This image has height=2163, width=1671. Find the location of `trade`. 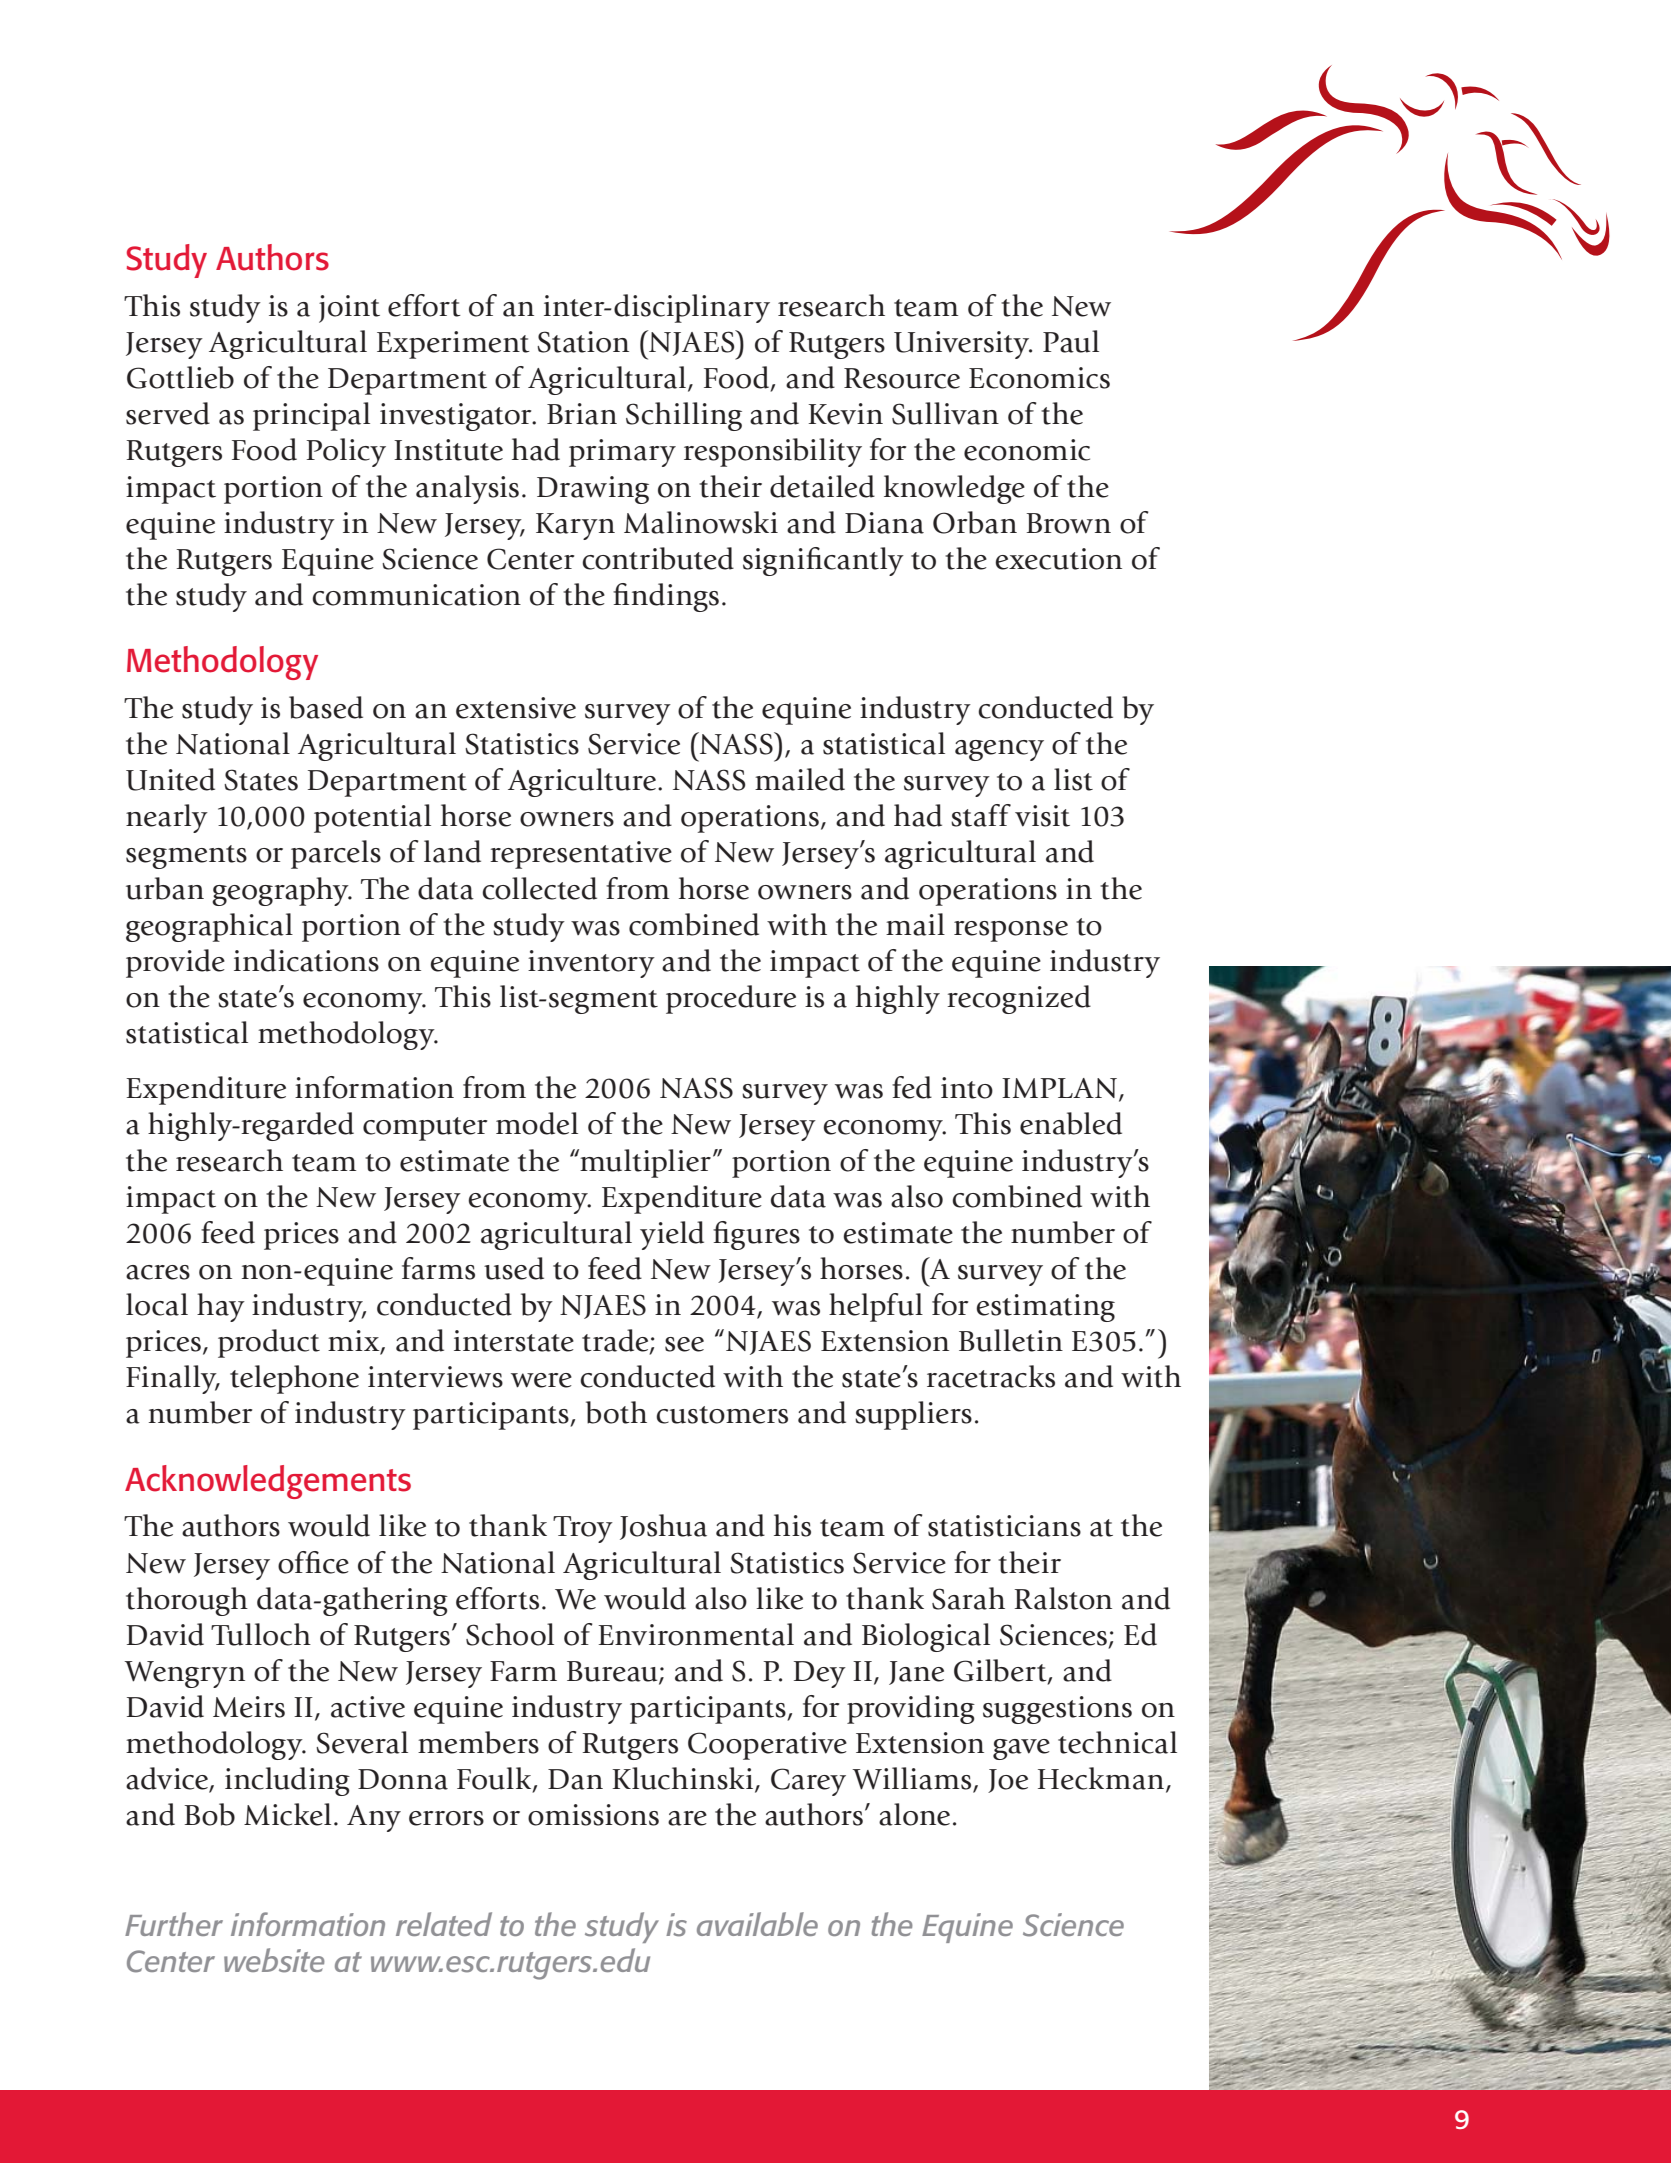

trade is located at coordinates (616, 1341).
